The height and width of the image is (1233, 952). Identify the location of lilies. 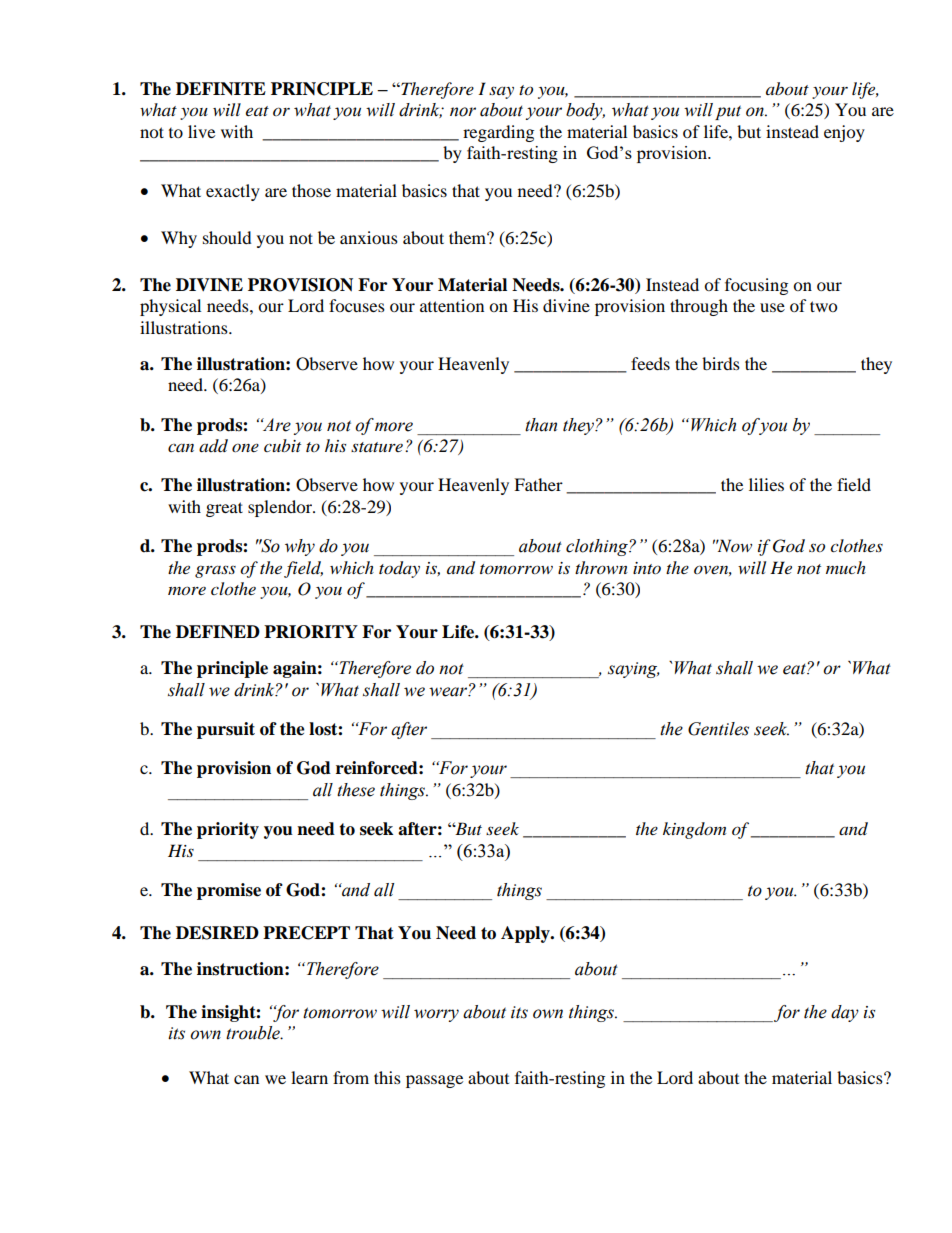
(766, 484).
